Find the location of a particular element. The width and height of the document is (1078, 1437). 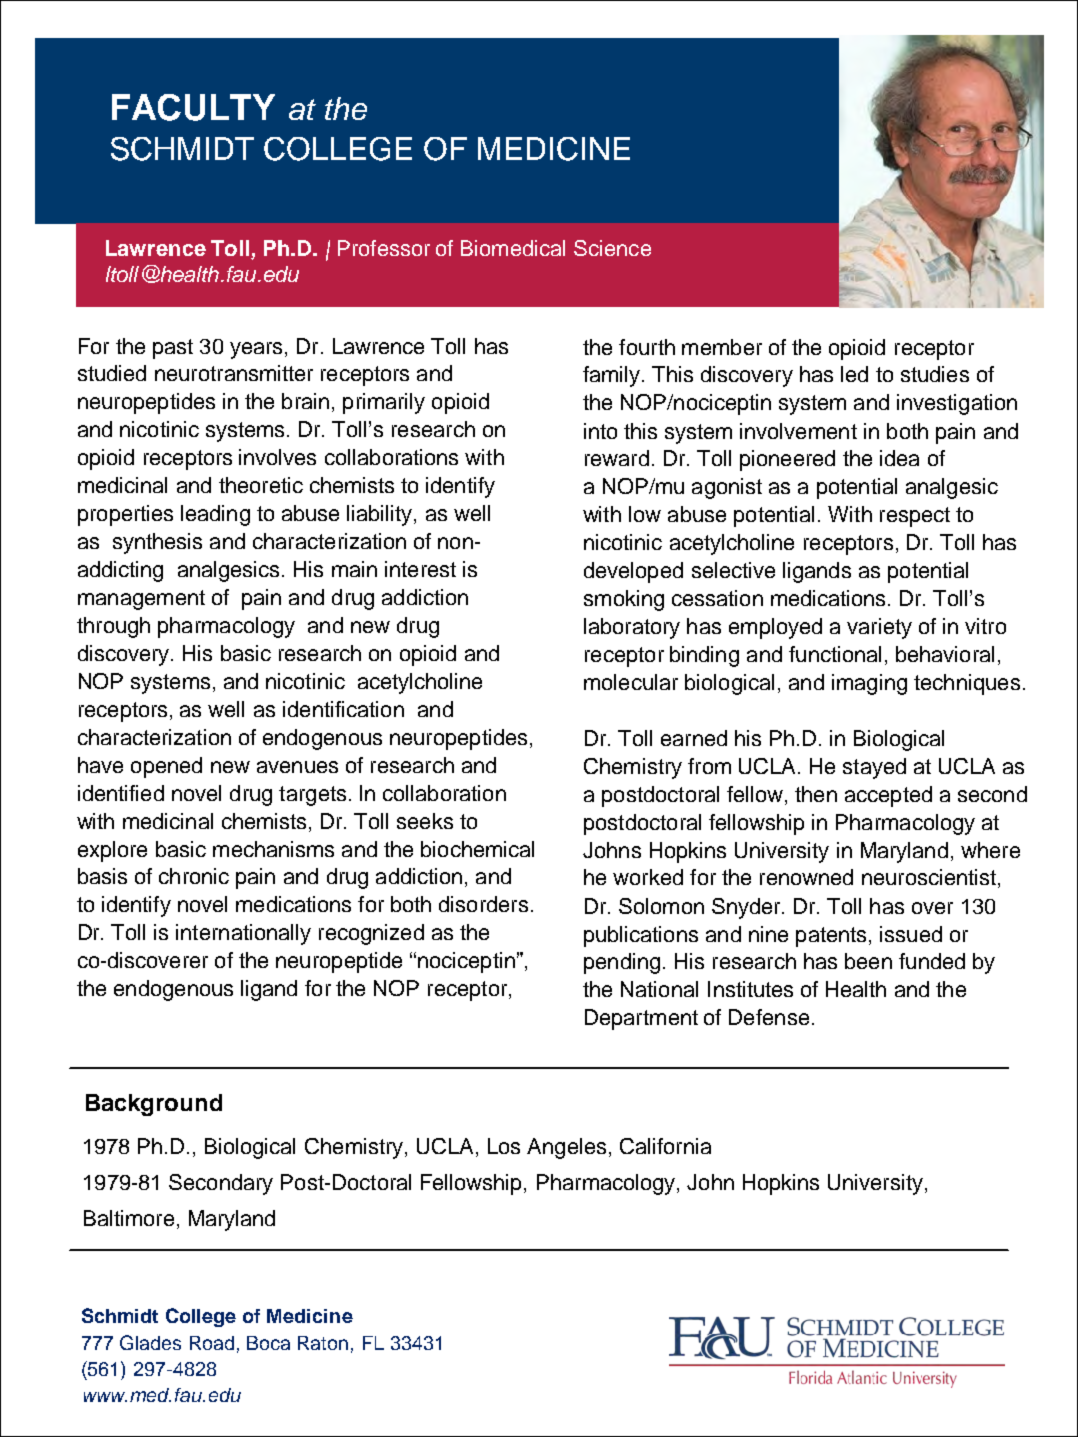

Background is located at coordinates (154, 1105).
